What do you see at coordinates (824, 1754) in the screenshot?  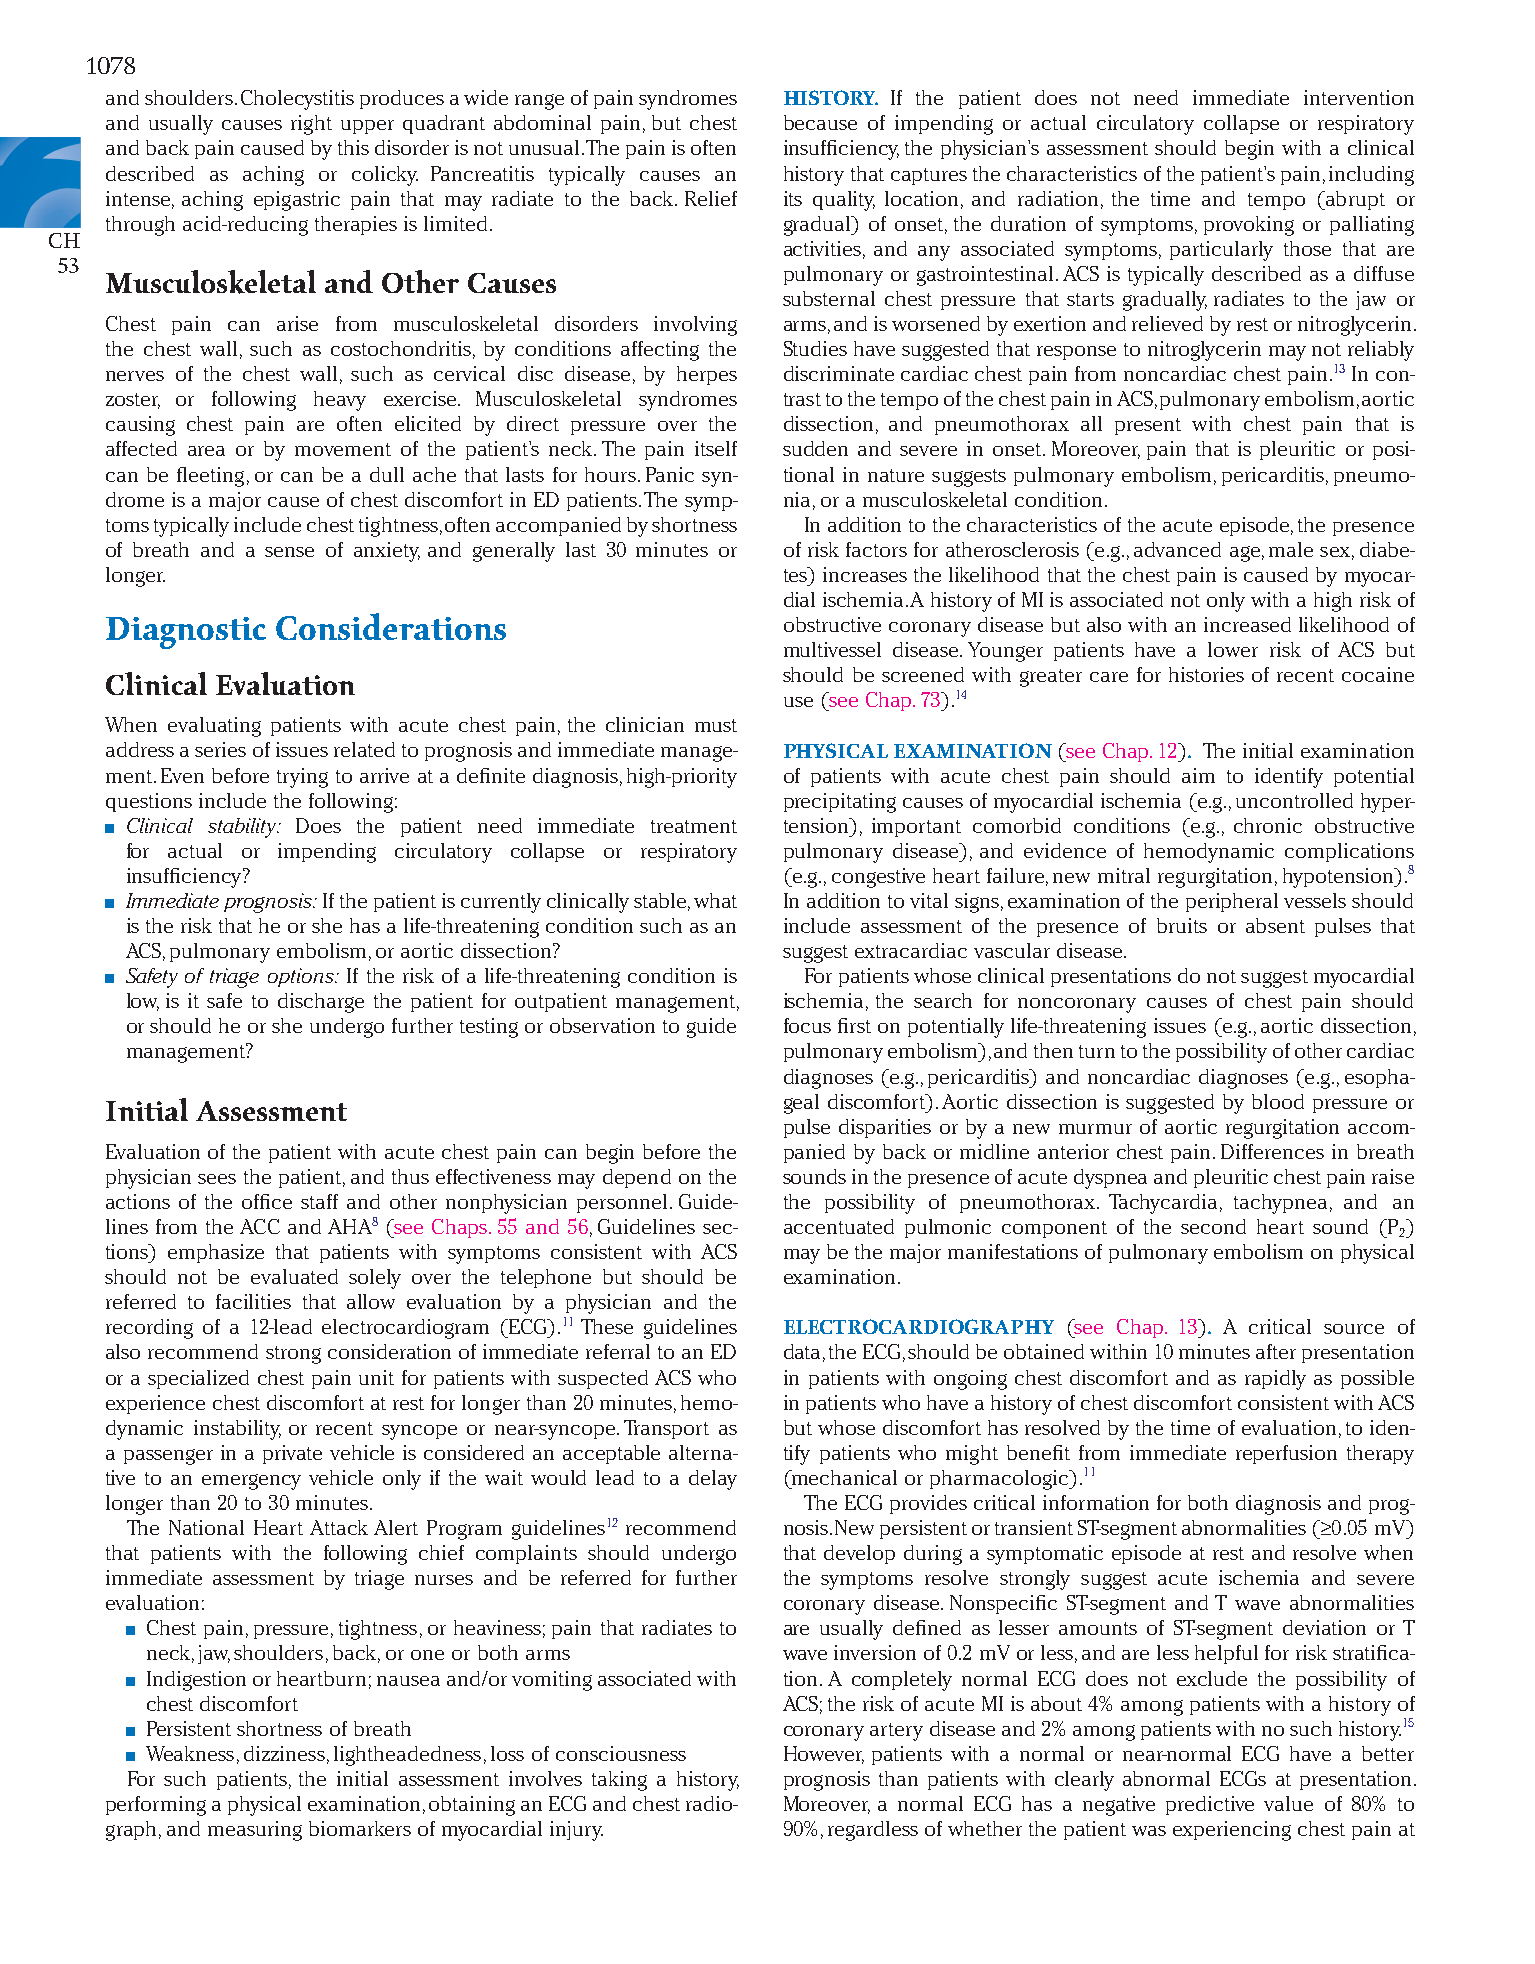 I see `However` at bounding box center [824, 1754].
